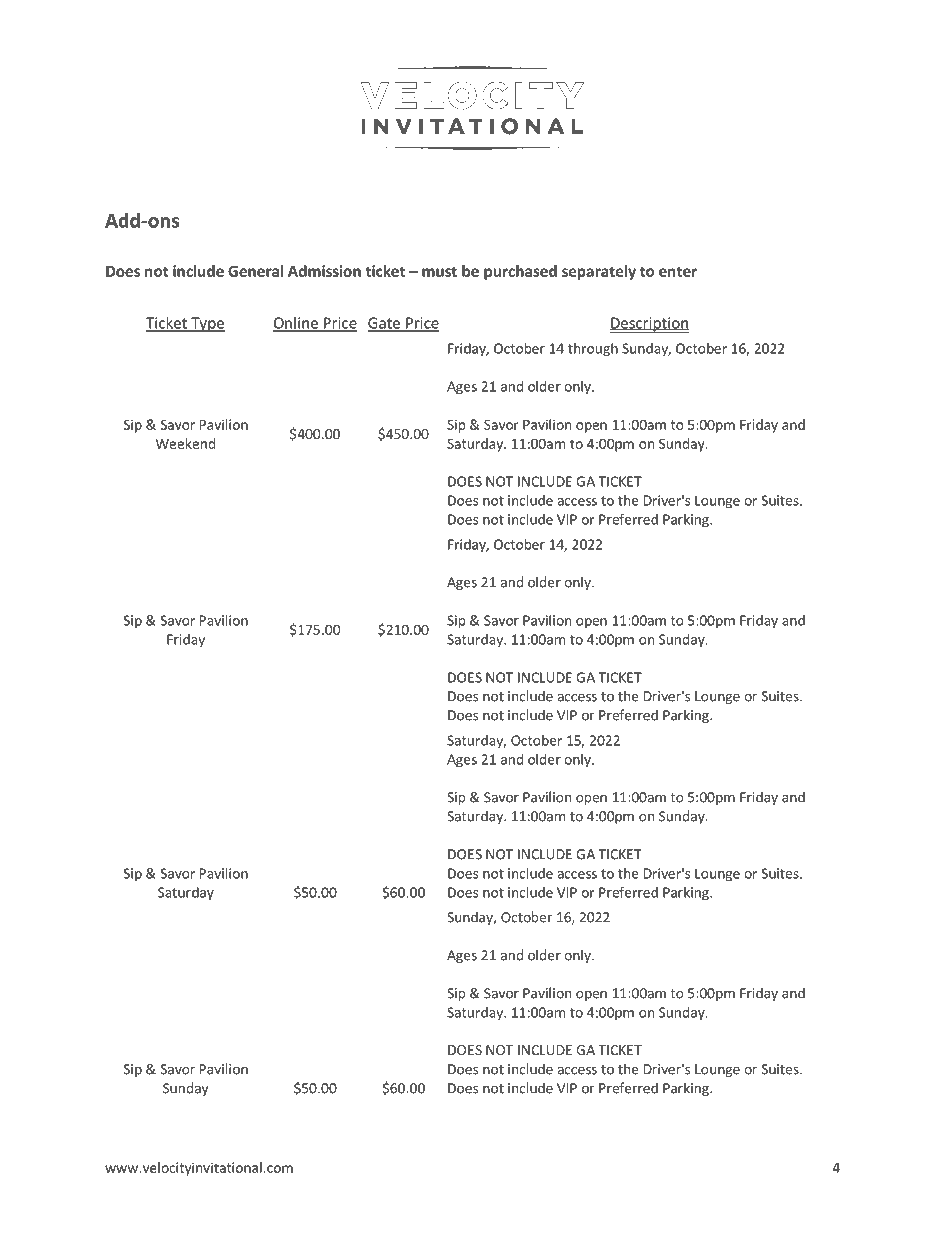 The image size is (952, 1233). What do you see at coordinates (439, 271) in the screenshot?
I see `must` at bounding box center [439, 271].
